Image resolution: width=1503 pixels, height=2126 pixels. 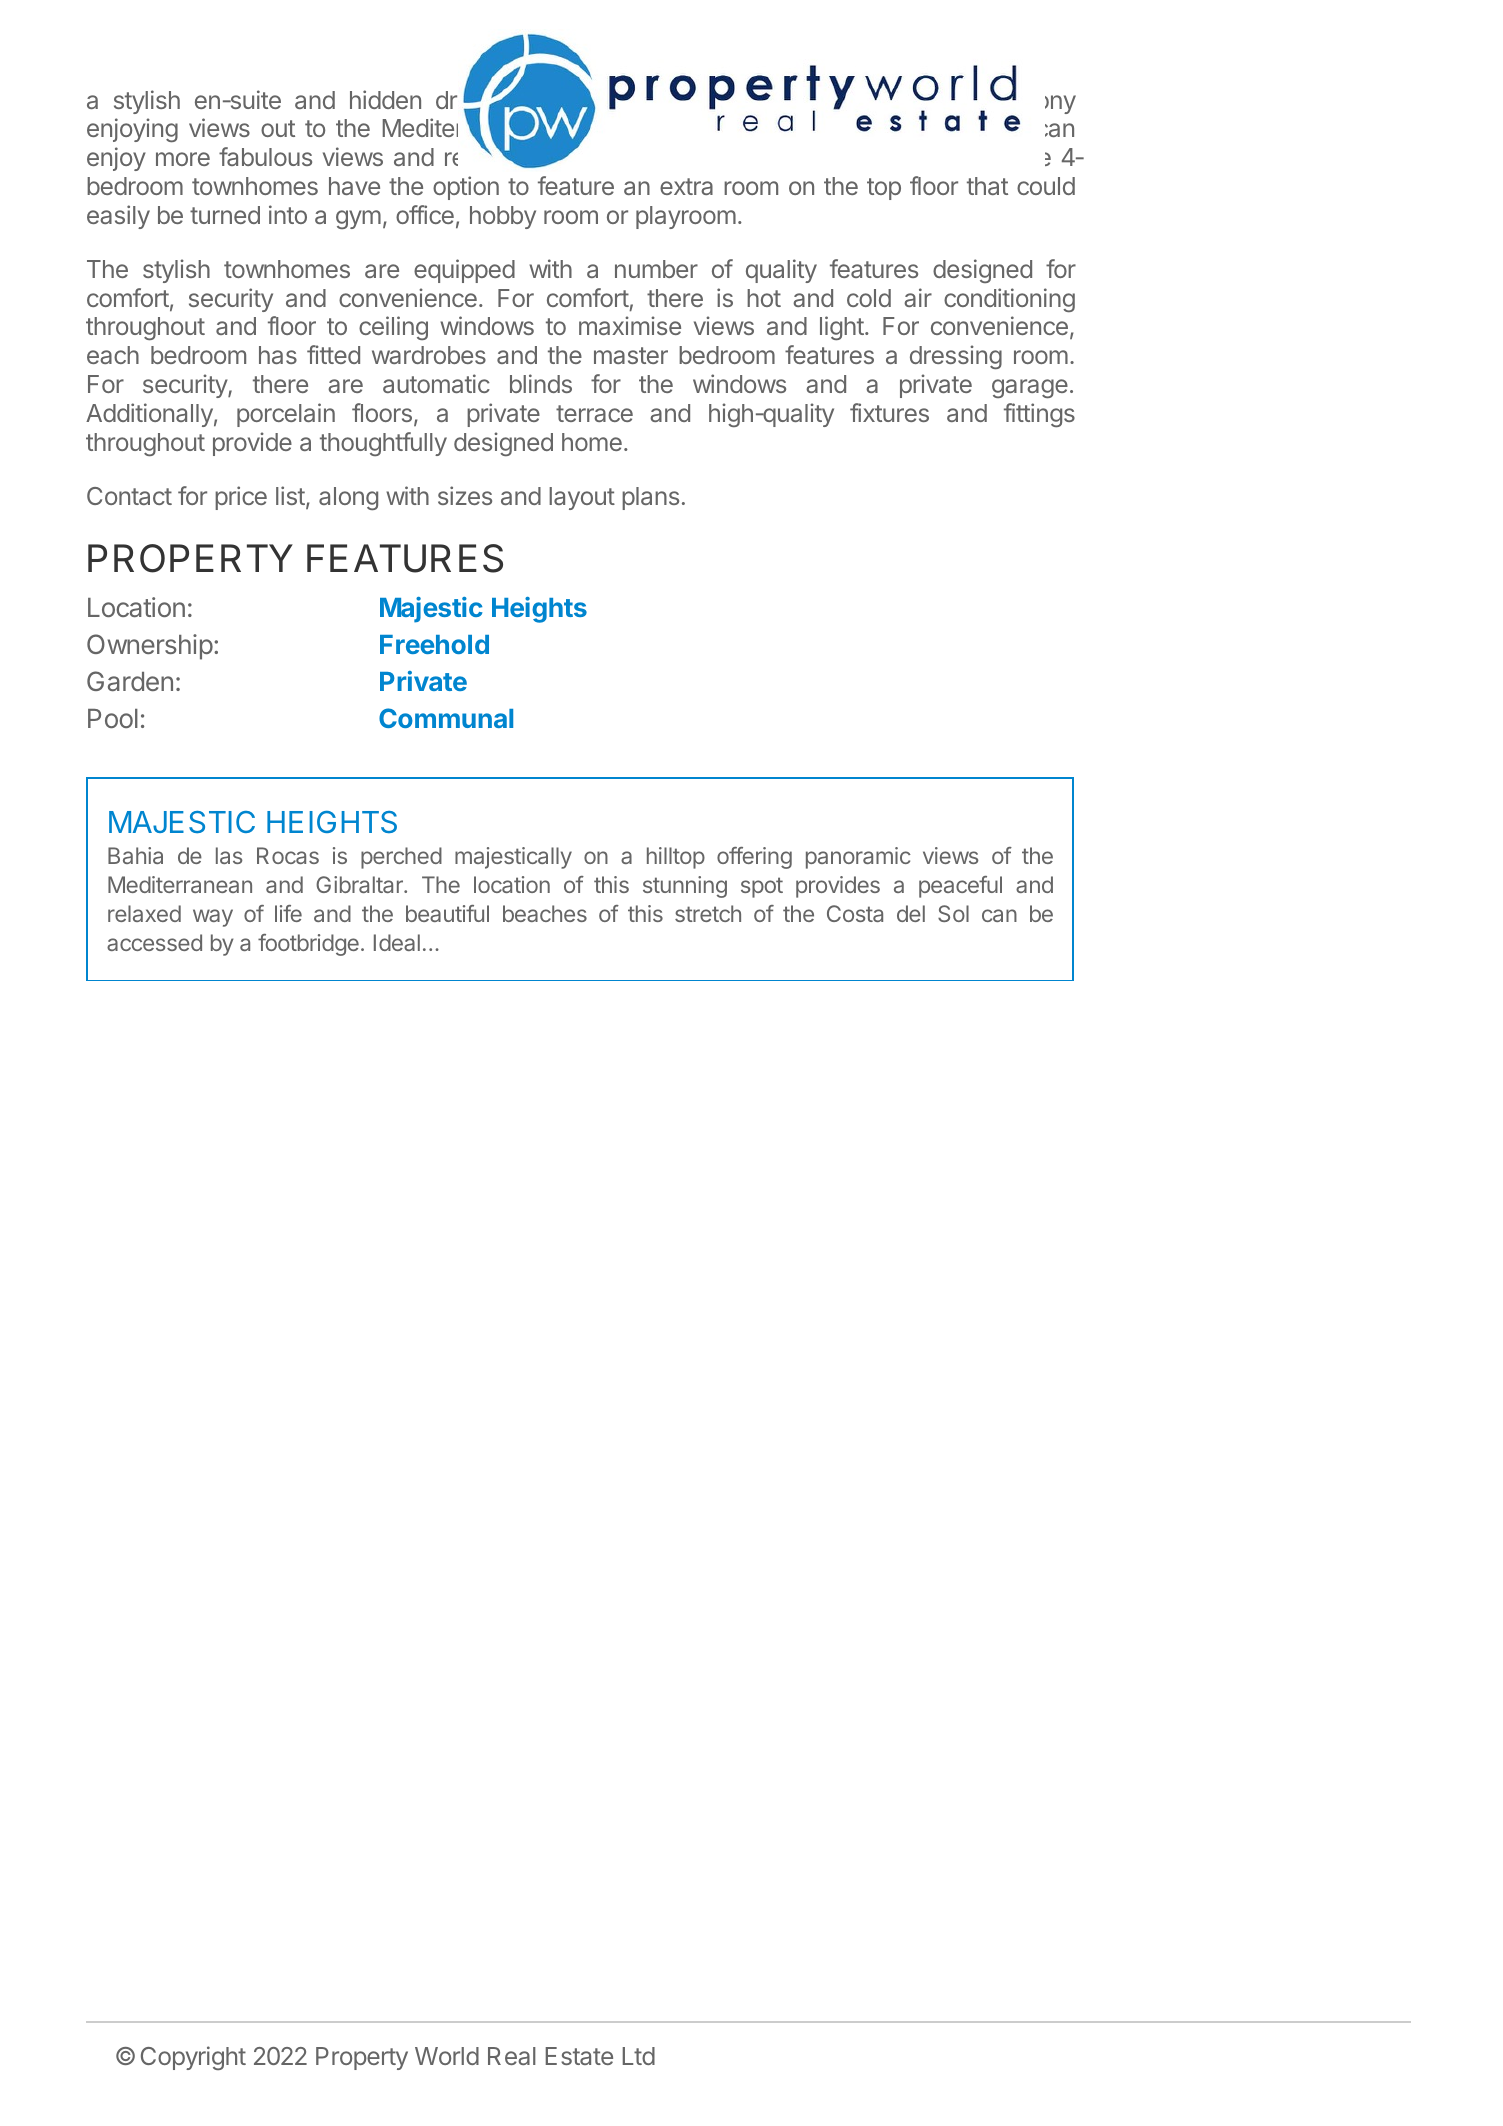 What do you see at coordinates (265, 156) in the screenshot?
I see `fabulous` at bounding box center [265, 156].
